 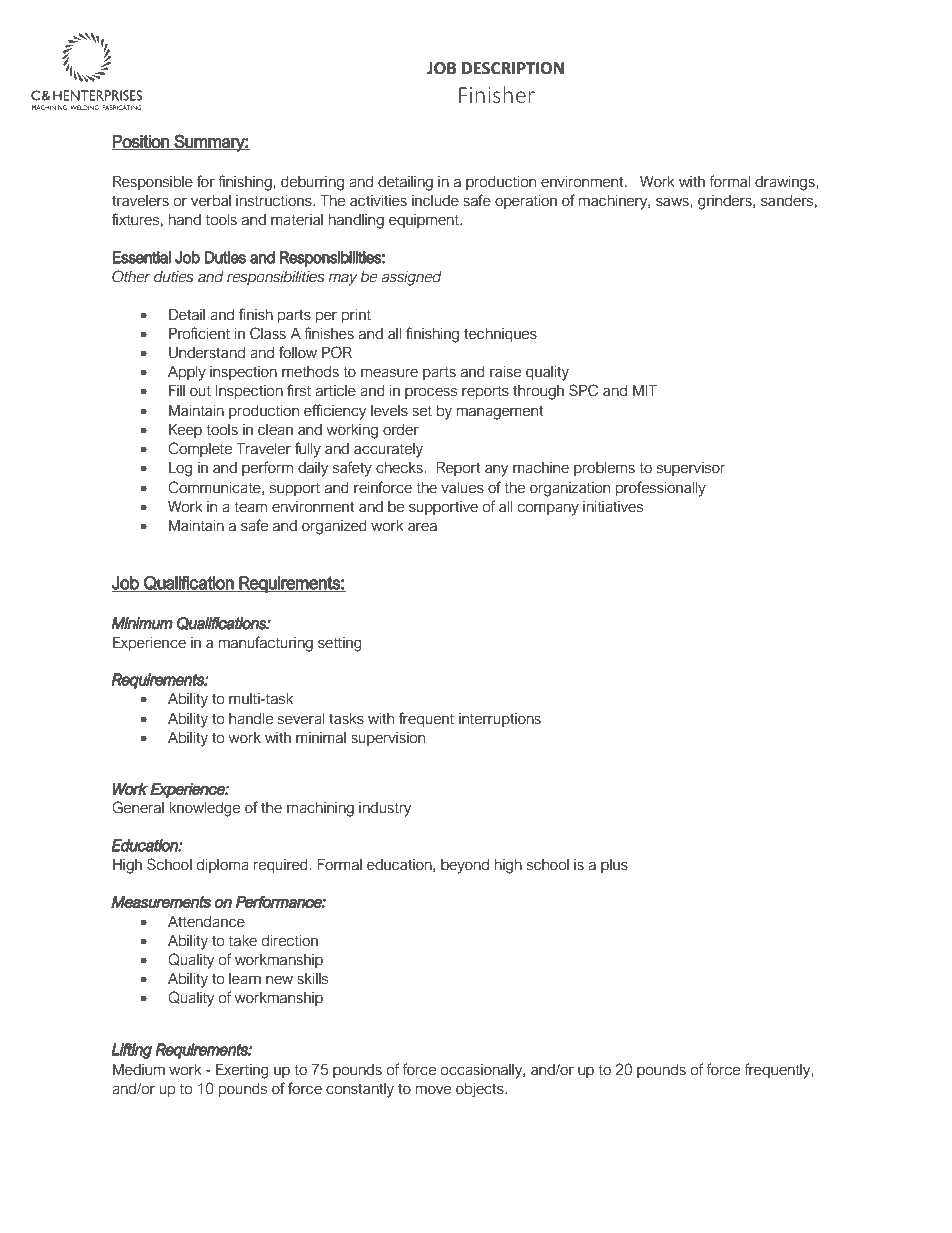 I want to click on area, so click(x=422, y=527).
